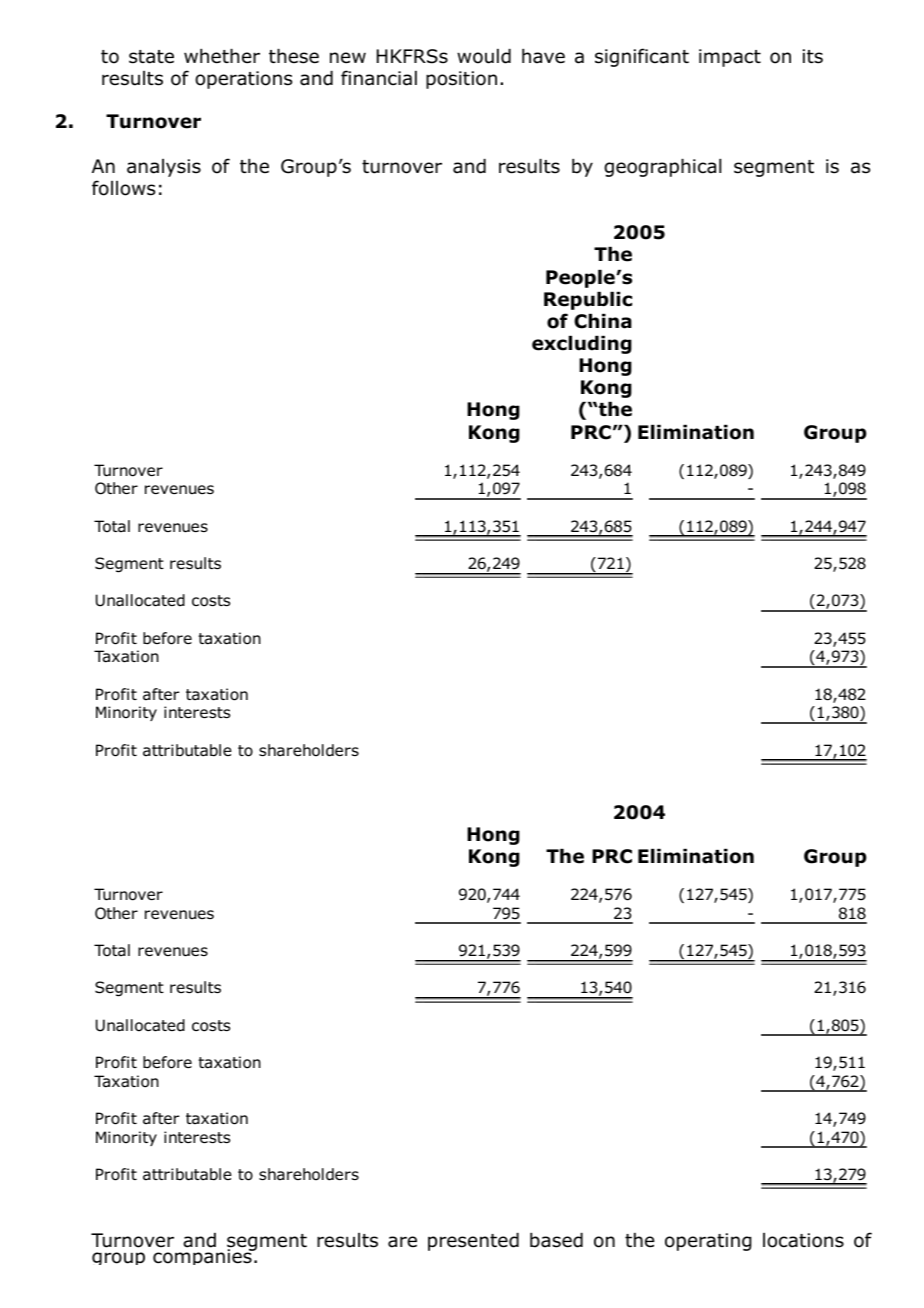 The width and height of the document is (924, 1308). I want to click on operating, so click(708, 1242).
